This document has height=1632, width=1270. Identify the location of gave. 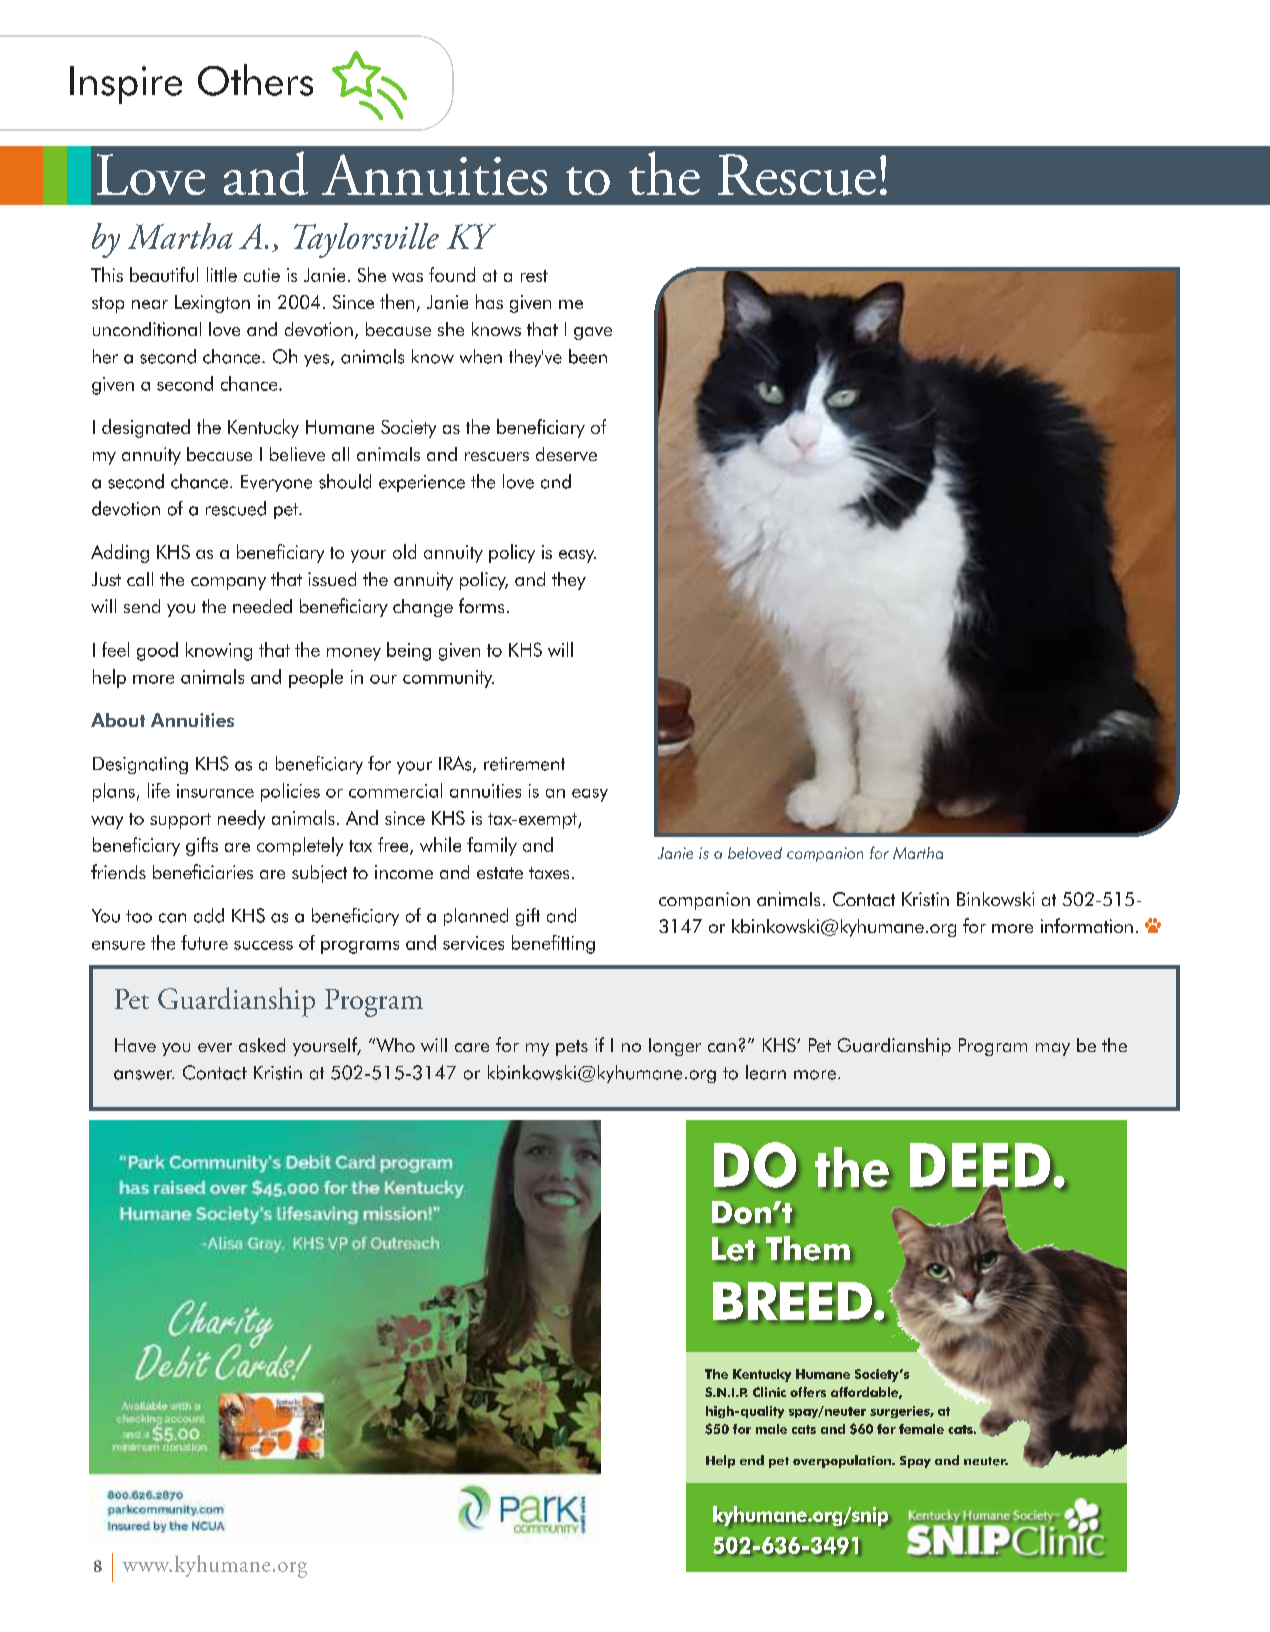
(593, 333).
